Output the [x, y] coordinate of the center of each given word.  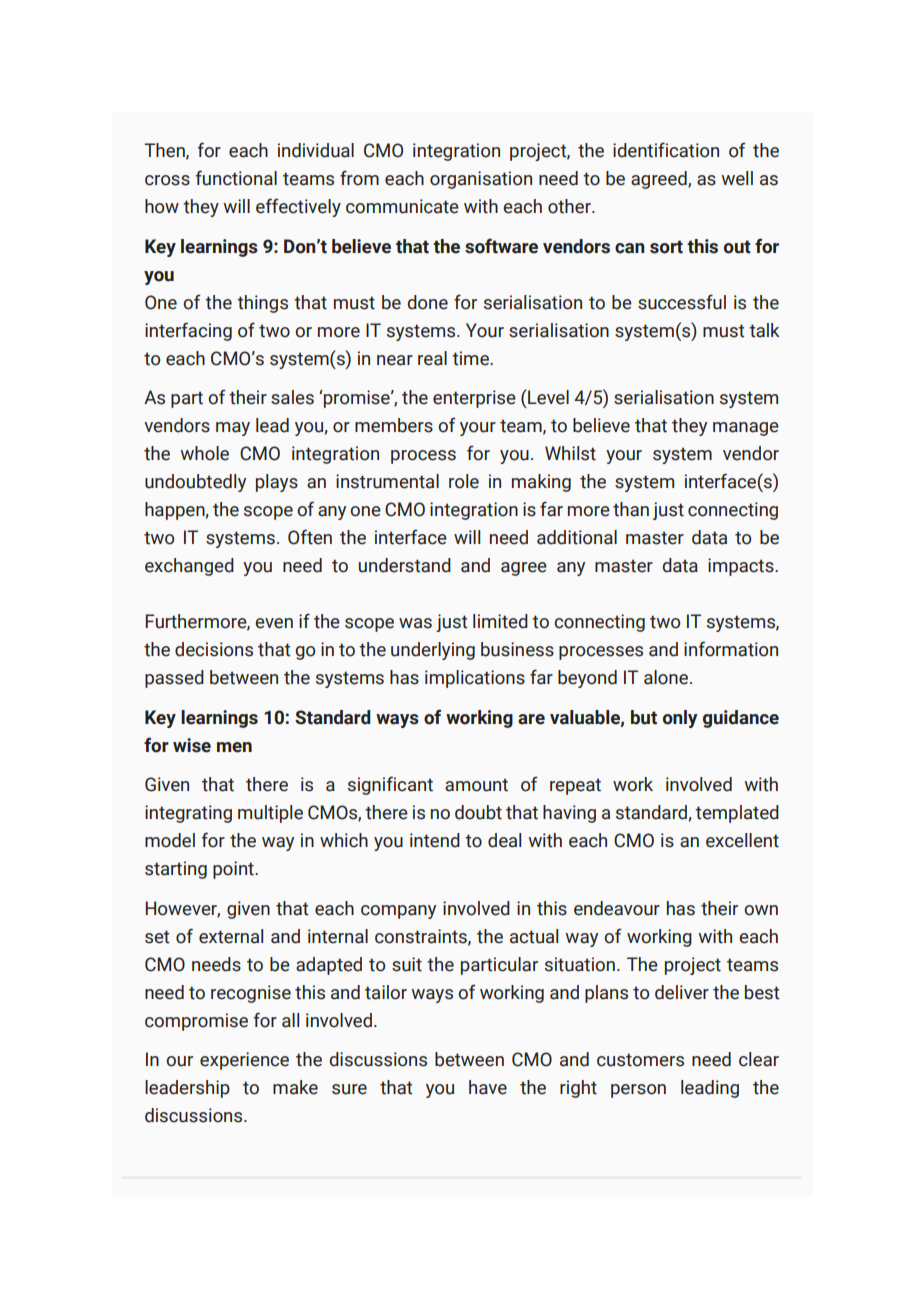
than [631, 509]
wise [192, 745]
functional [236, 178]
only [680, 719]
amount [476, 785]
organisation [481, 180]
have [488, 1087]
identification [666, 150]
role [464, 481]
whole [205, 453]
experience [244, 1061]
